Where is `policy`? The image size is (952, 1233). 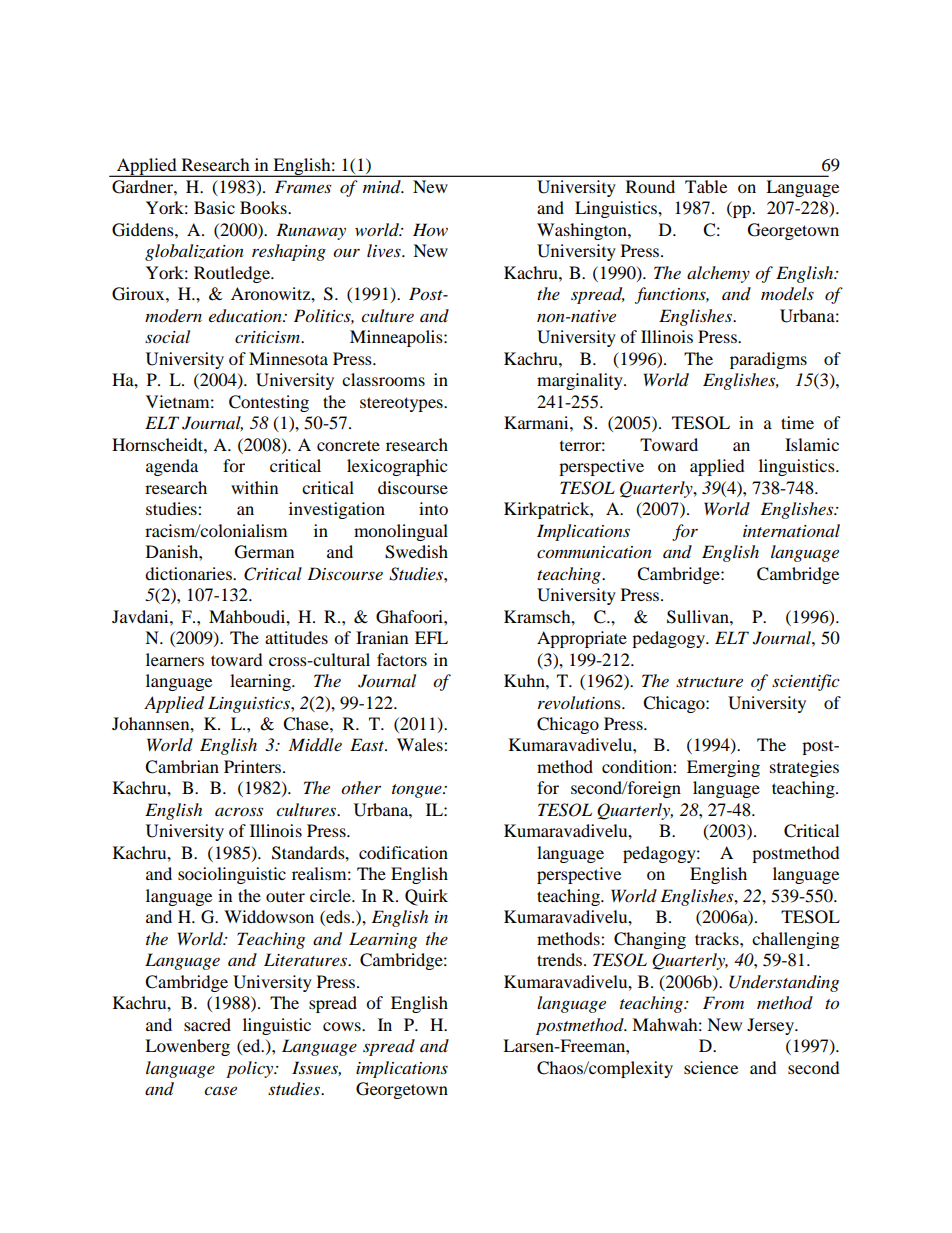
policy is located at coordinates (251, 1069).
